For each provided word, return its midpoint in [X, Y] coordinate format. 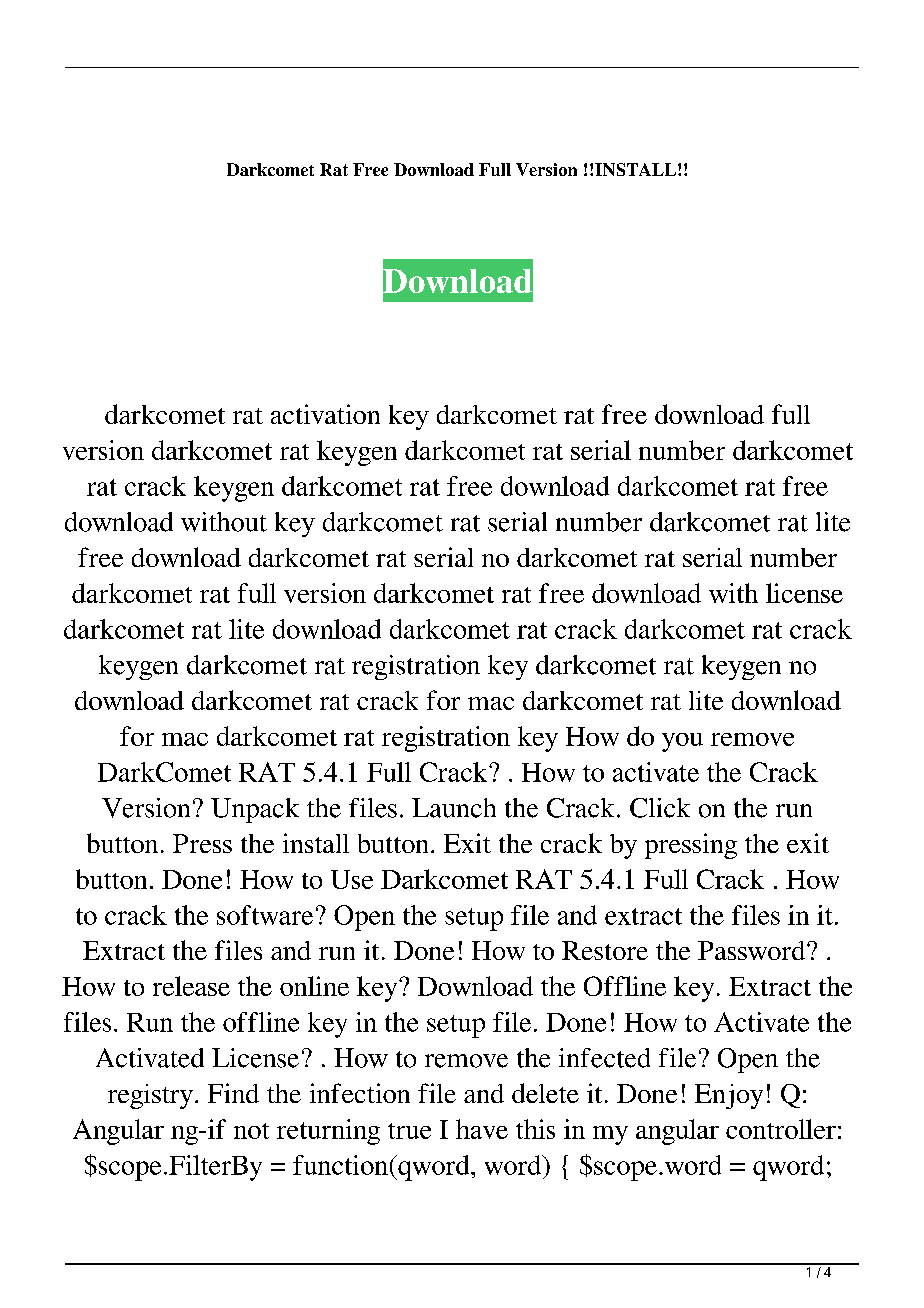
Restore [605, 950]
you [682, 742]
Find [233, 1093]
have [482, 1129]
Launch [454, 808]
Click [660, 808]
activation [325, 414]
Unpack [255, 810]
